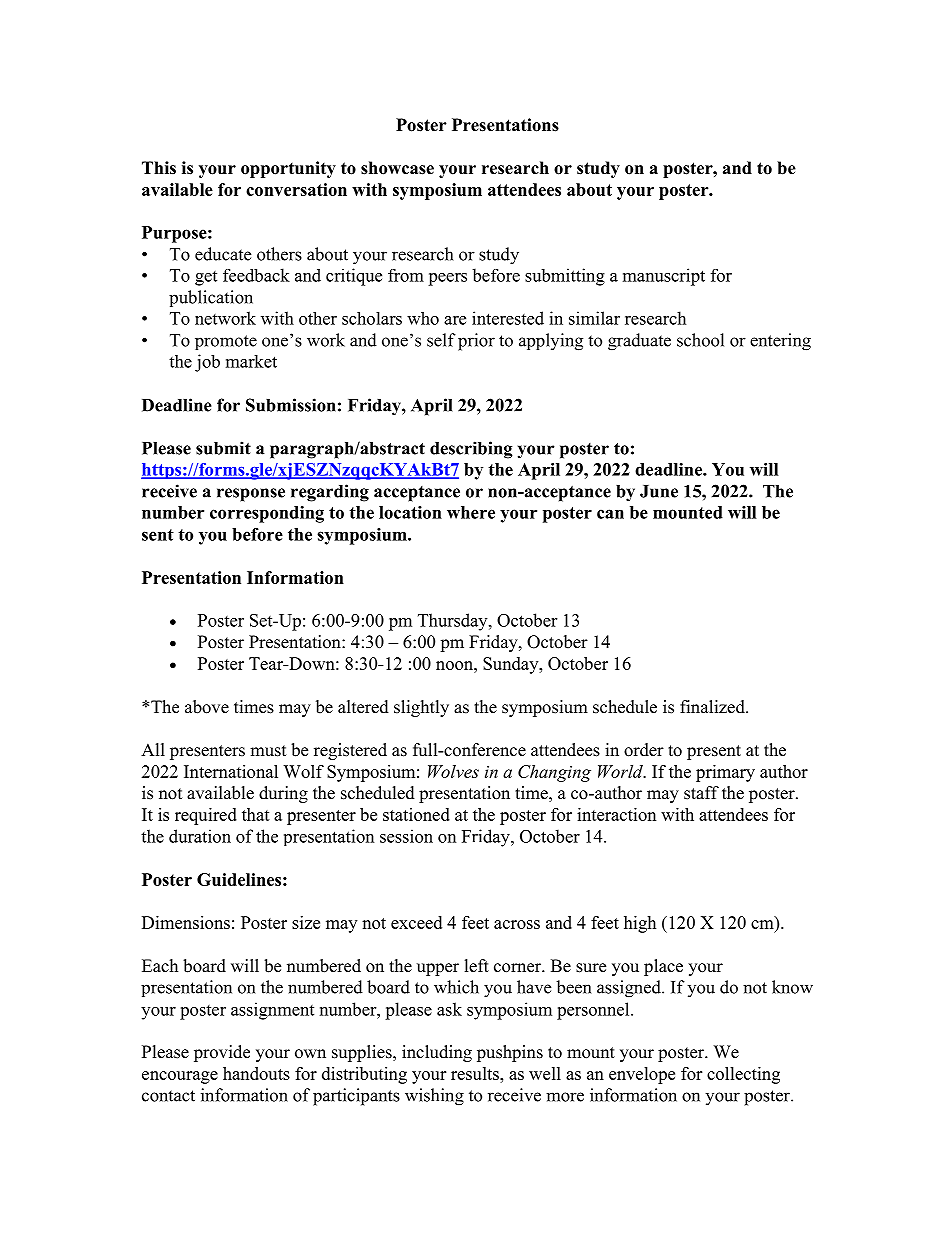 The height and width of the image is (1233, 952). What do you see at coordinates (476, 1073) in the image?
I see `results` at bounding box center [476, 1073].
